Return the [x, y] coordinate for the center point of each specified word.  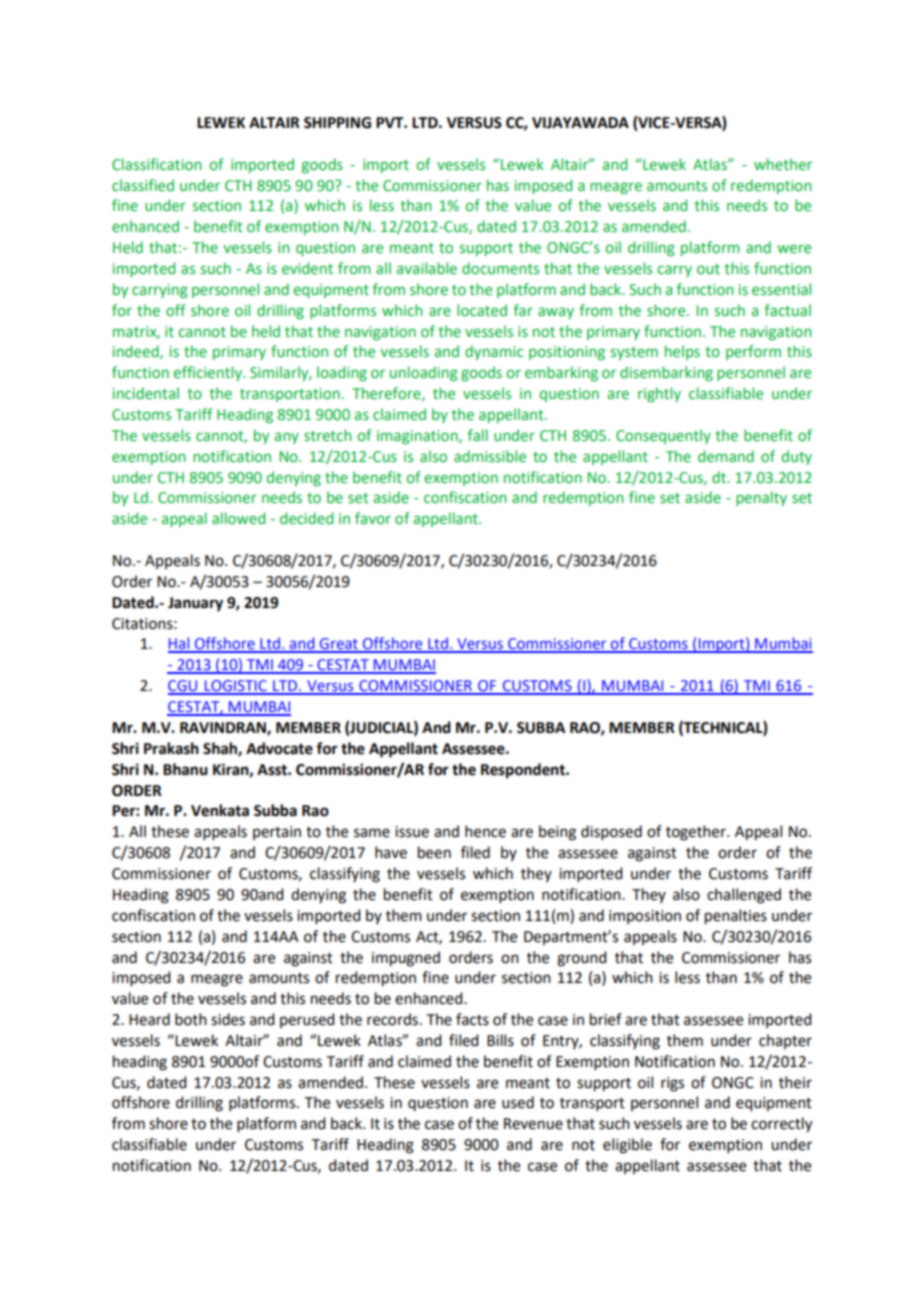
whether [783, 164]
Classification [156, 164]
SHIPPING [337, 123]
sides [228, 1019]
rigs [672, 1084]
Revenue [533, 1124]
